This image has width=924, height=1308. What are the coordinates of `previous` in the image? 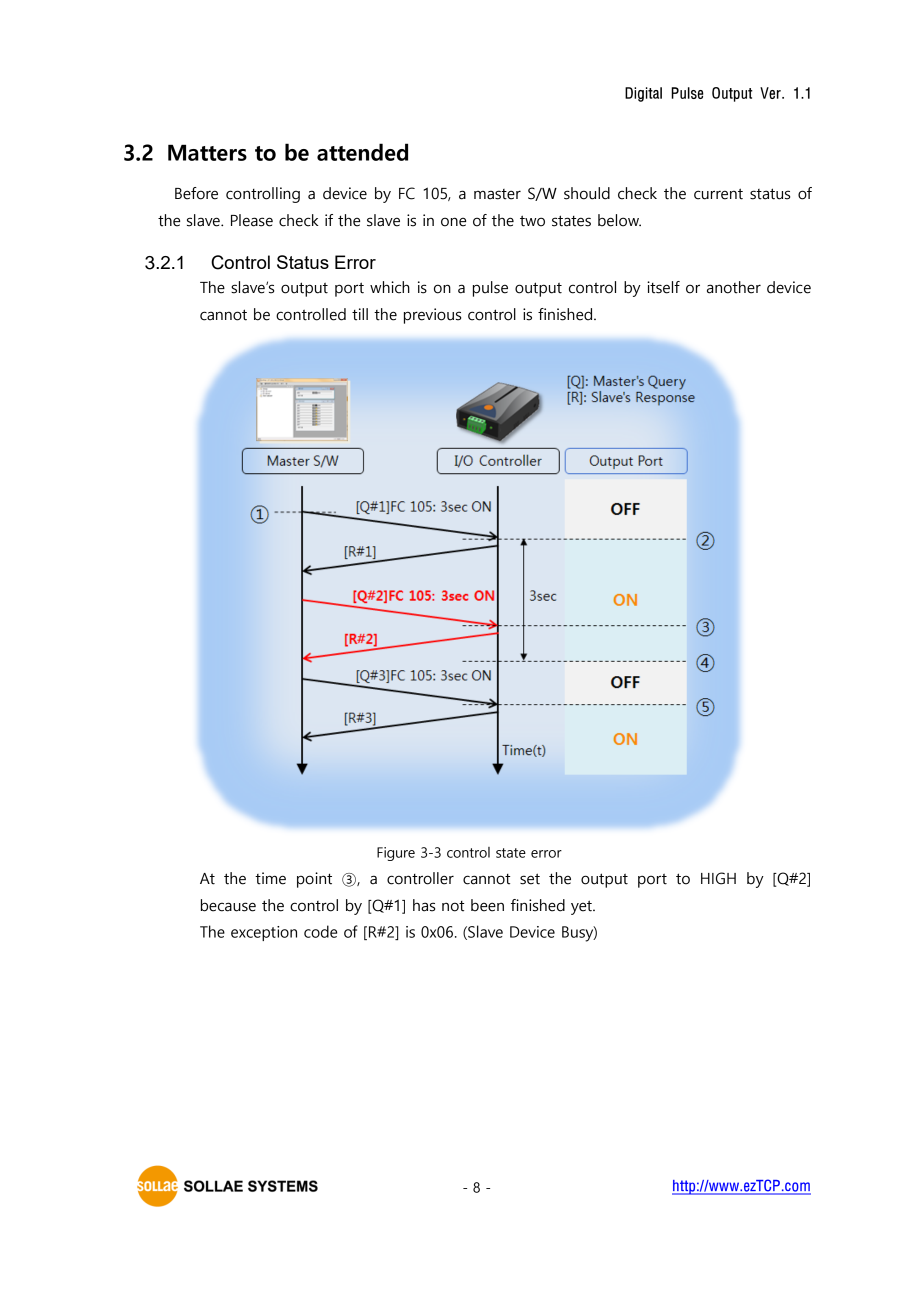 It's located at (432, 316).
